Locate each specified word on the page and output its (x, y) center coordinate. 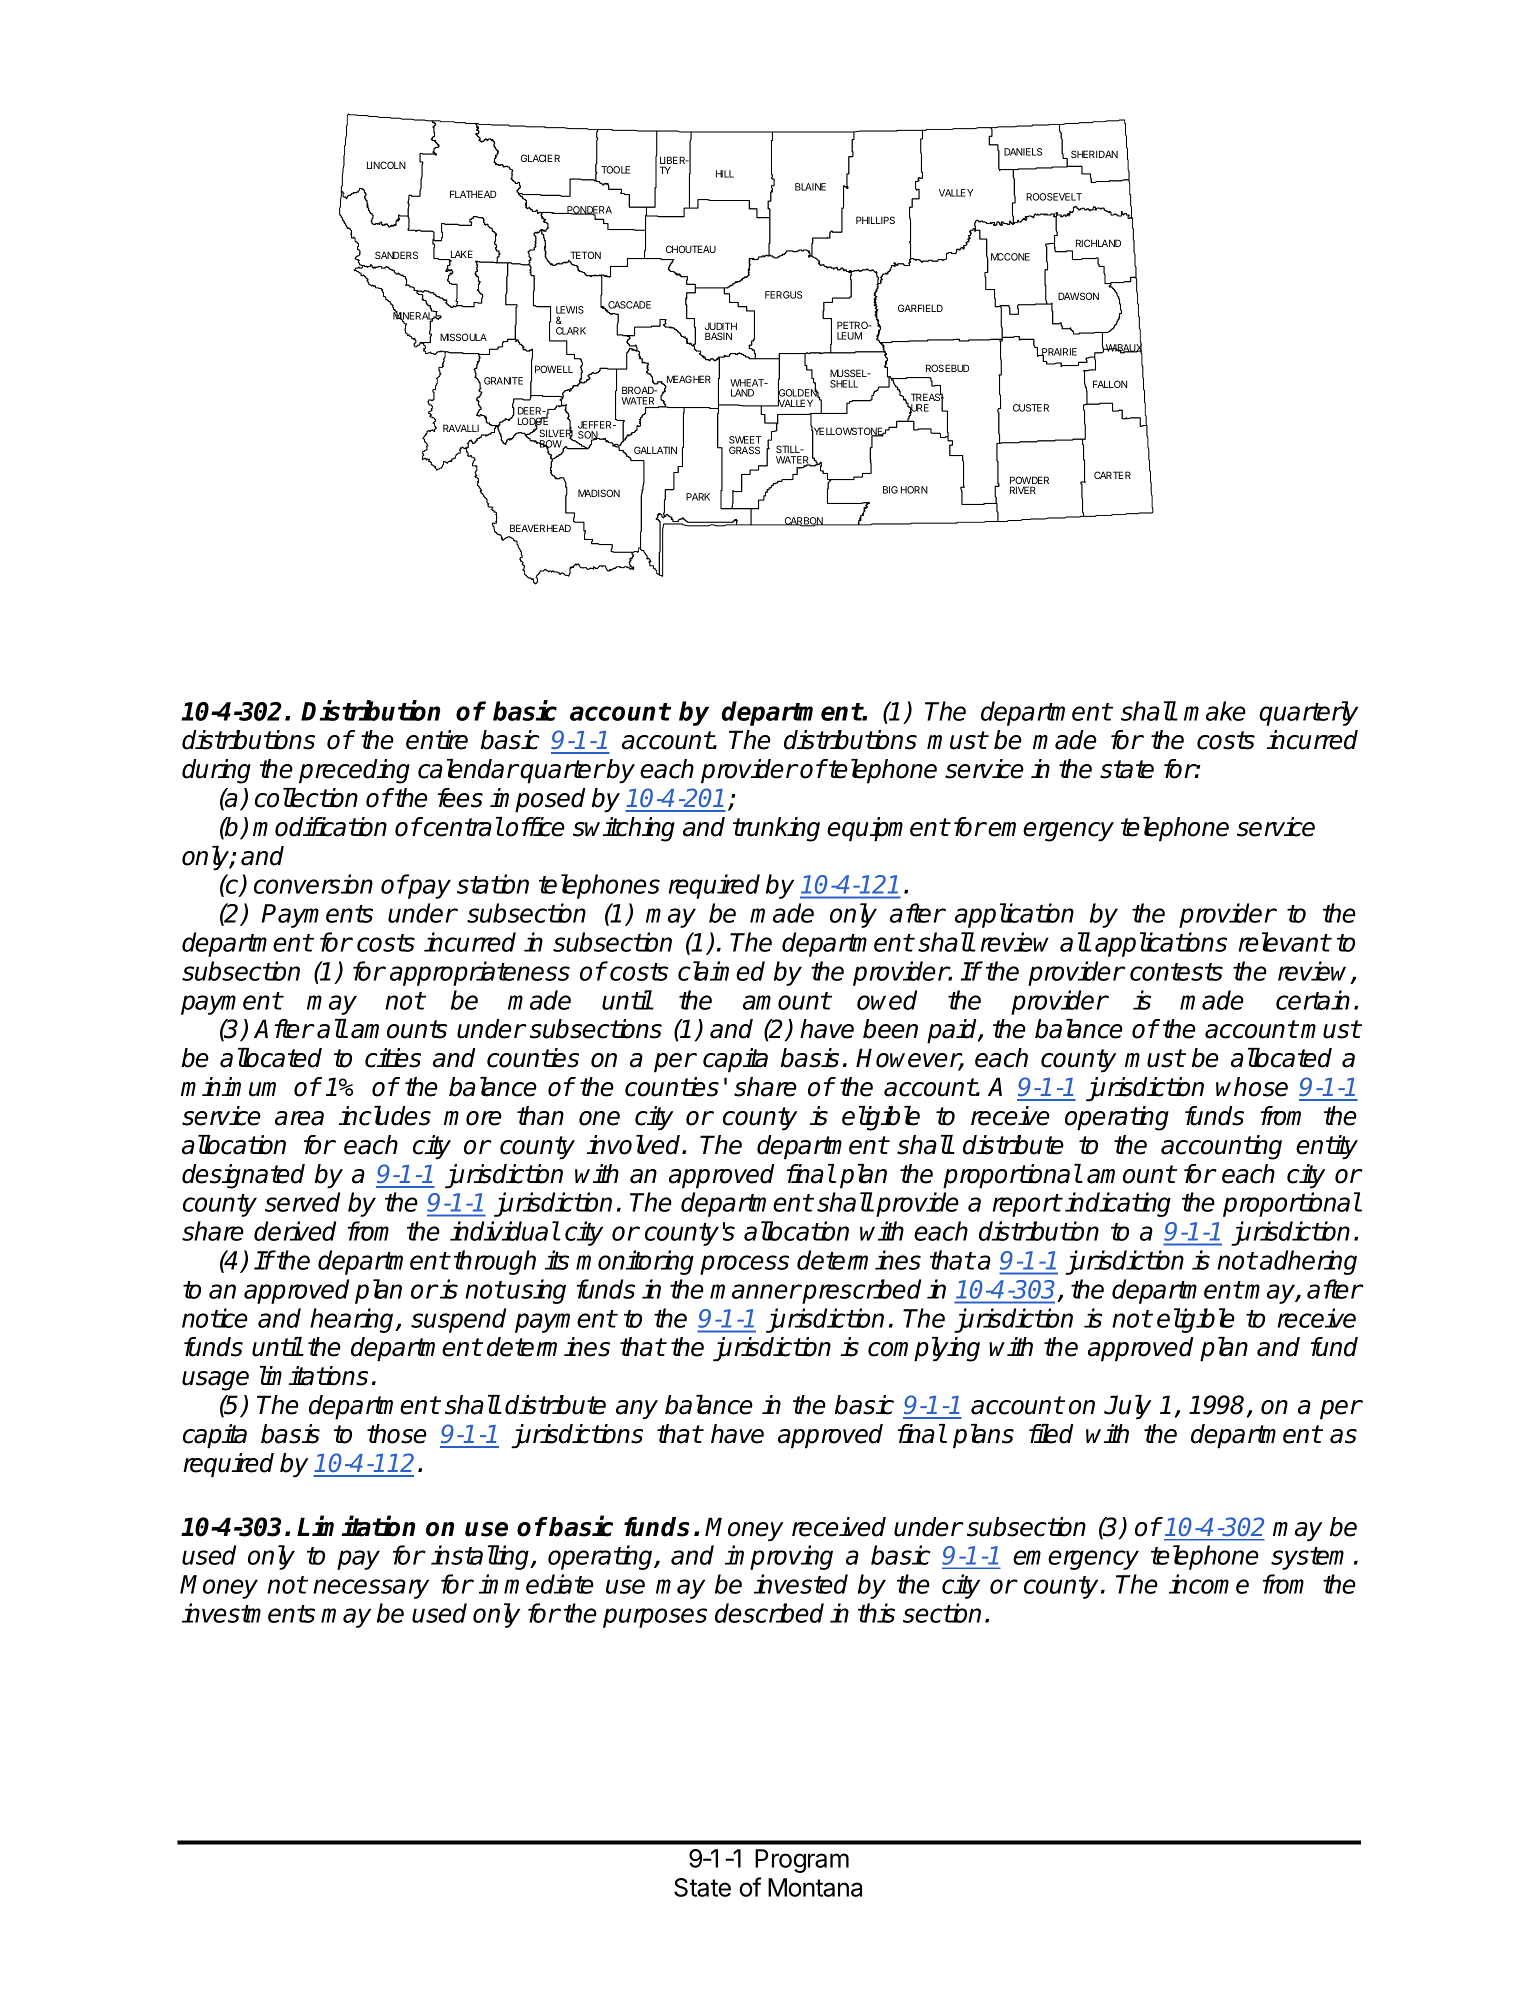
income (1209, 1584)
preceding (354, 771)
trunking (776, 829)
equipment (888, 829)
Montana (815, 1887)
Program (802, 1861)
